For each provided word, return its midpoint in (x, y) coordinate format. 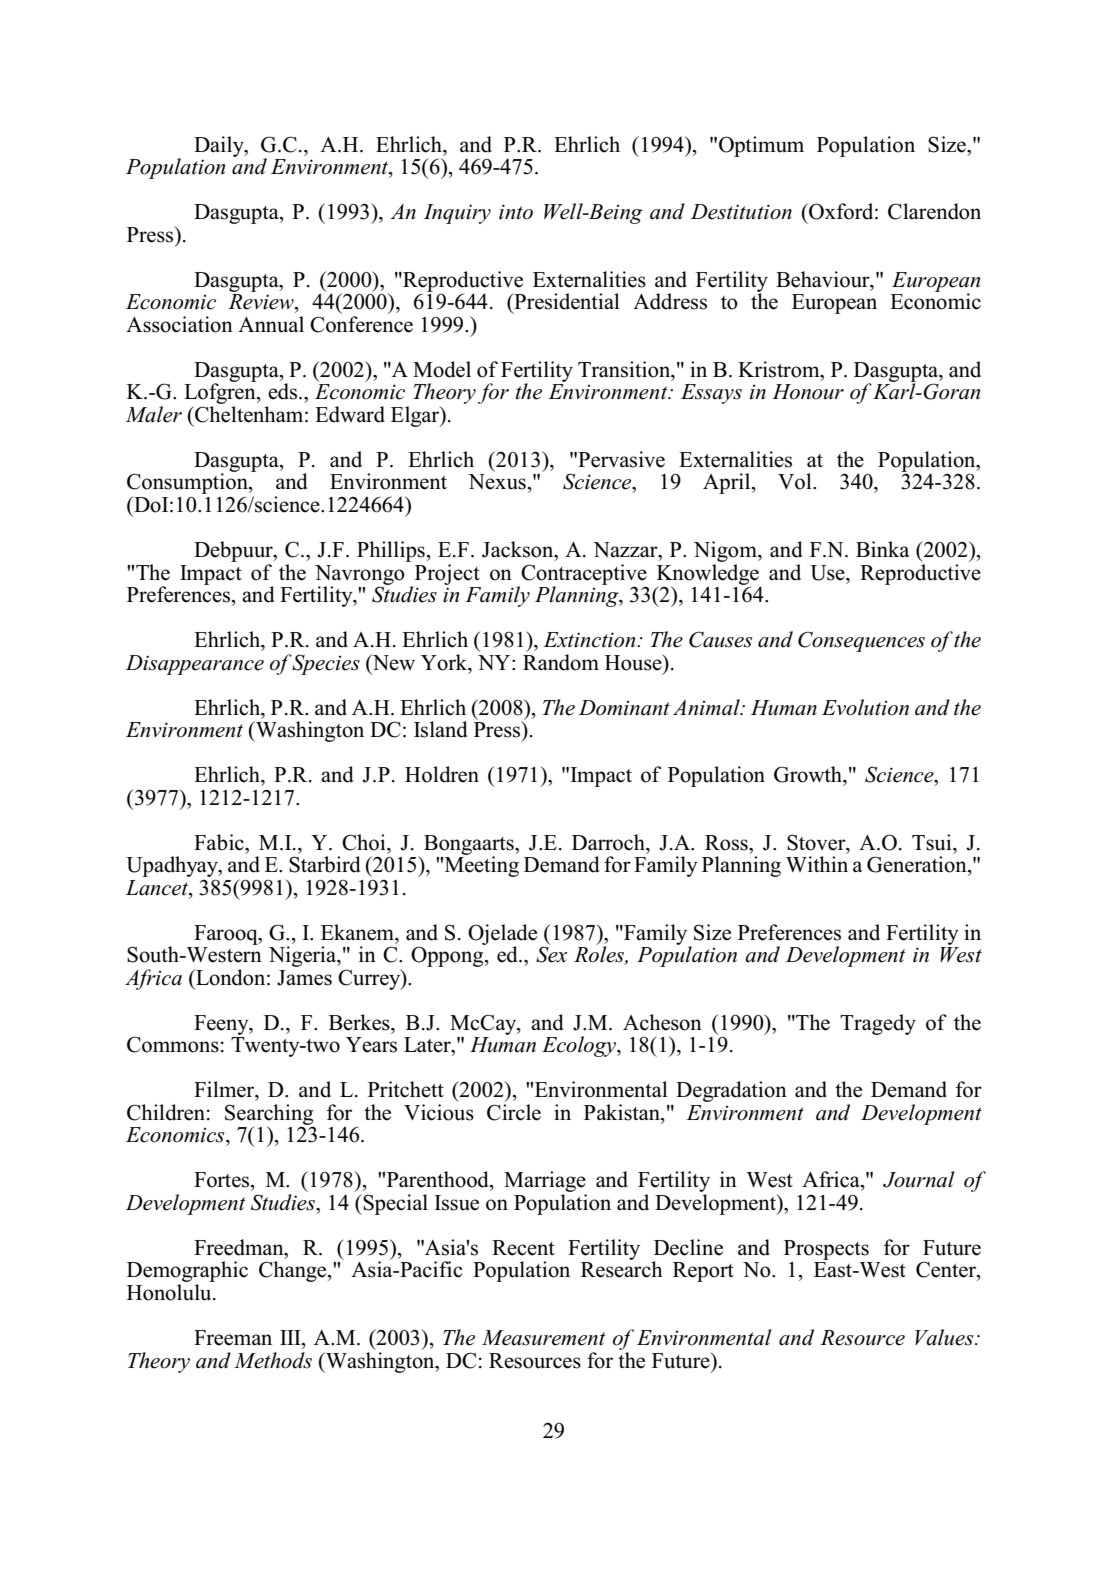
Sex (551, 954)
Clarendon (934, 211)
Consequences (861, 641)
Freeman (233, 1338)
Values (945, 1337)
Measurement (544, 1338)
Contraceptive (583, 575)
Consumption (188, 484)
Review (262, 302)
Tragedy (878, 1024)
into (516, 212)
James (304, 978)
